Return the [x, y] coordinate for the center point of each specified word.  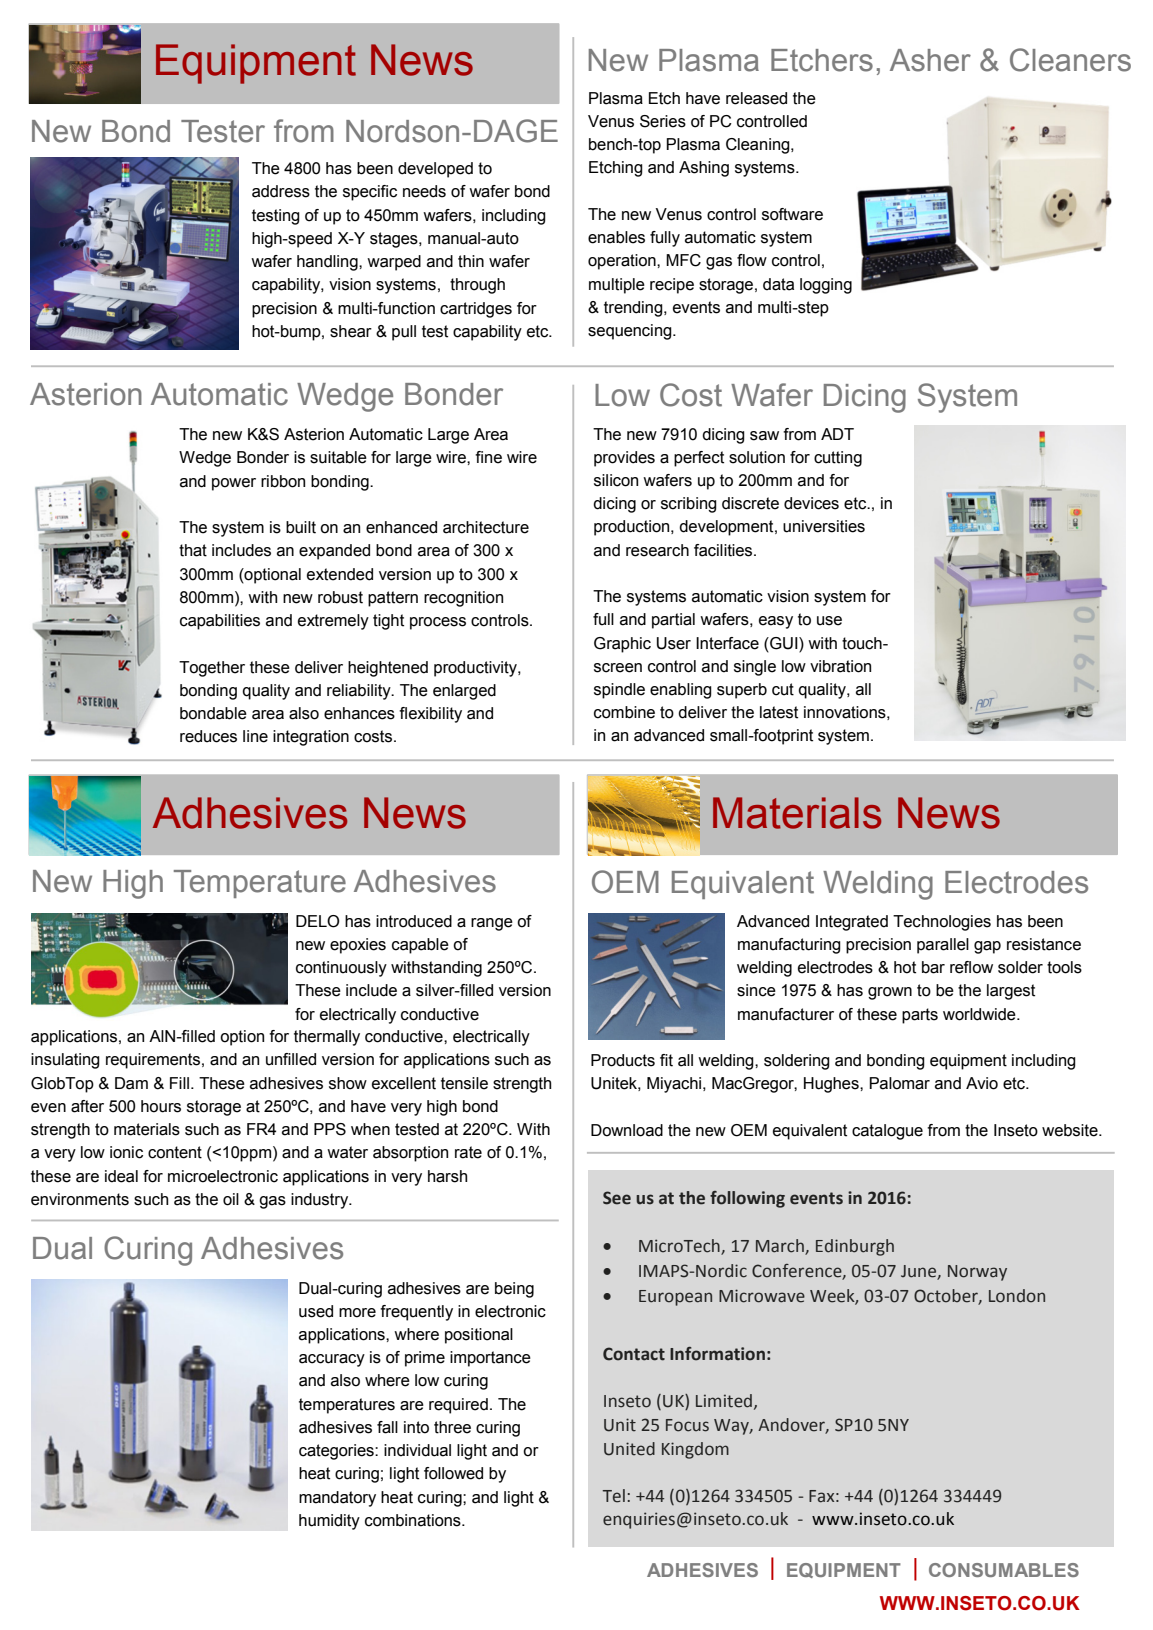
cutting [838, 459]
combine [624, 712]
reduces [208, 736]
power [234, 484]
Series [663, 121]
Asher [930, 60]
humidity [329, 1522]
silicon [616, 480]
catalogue [887, 1132]
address [281, 191]
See [617, 1198]
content [175, 1152]
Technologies [942, 923]
